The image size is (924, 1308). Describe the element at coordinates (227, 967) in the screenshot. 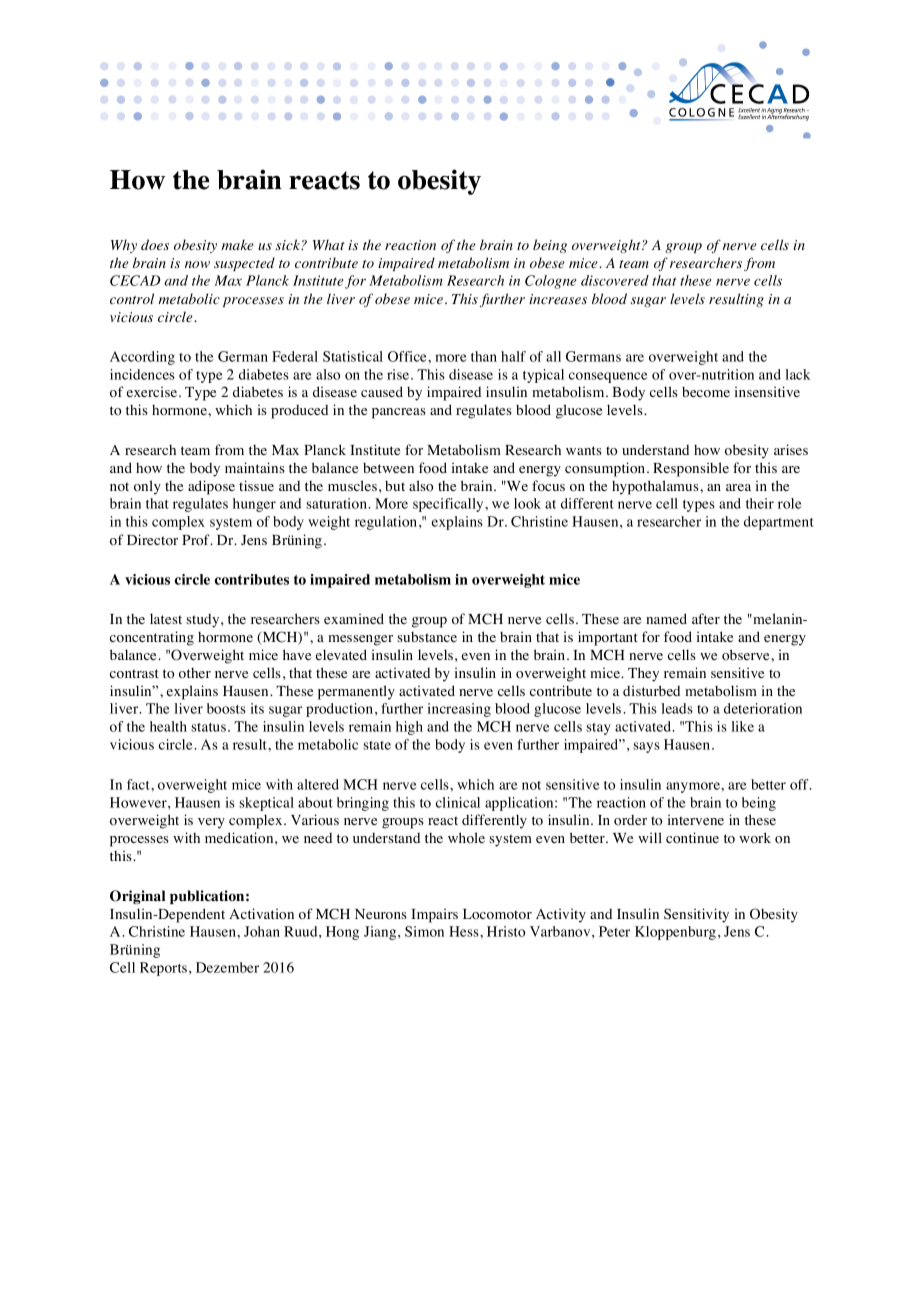

I see `Dezember` at that location.
